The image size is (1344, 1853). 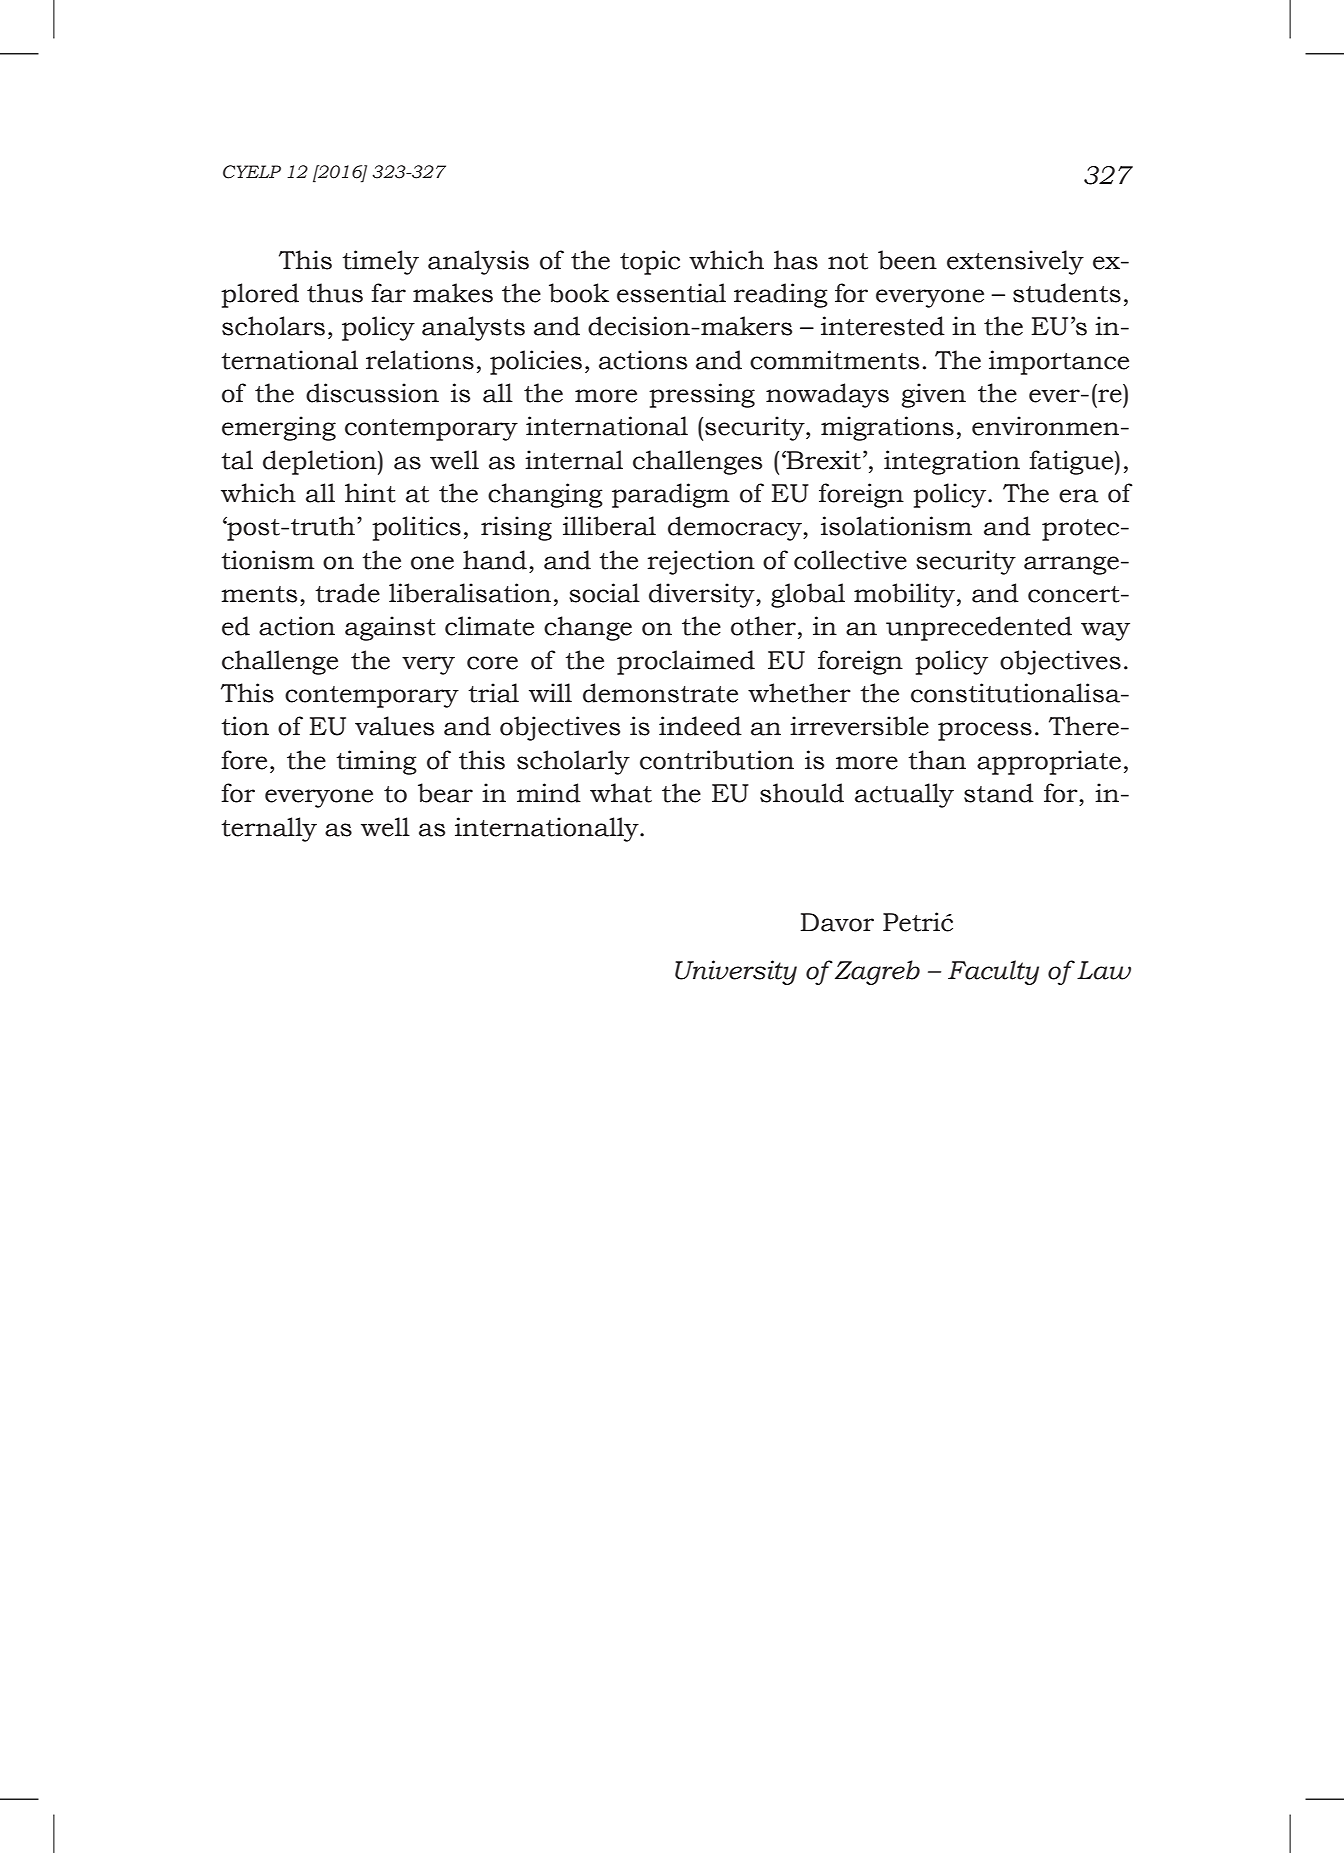 I want to click on Zagreb, so click(x=877, y=972).
